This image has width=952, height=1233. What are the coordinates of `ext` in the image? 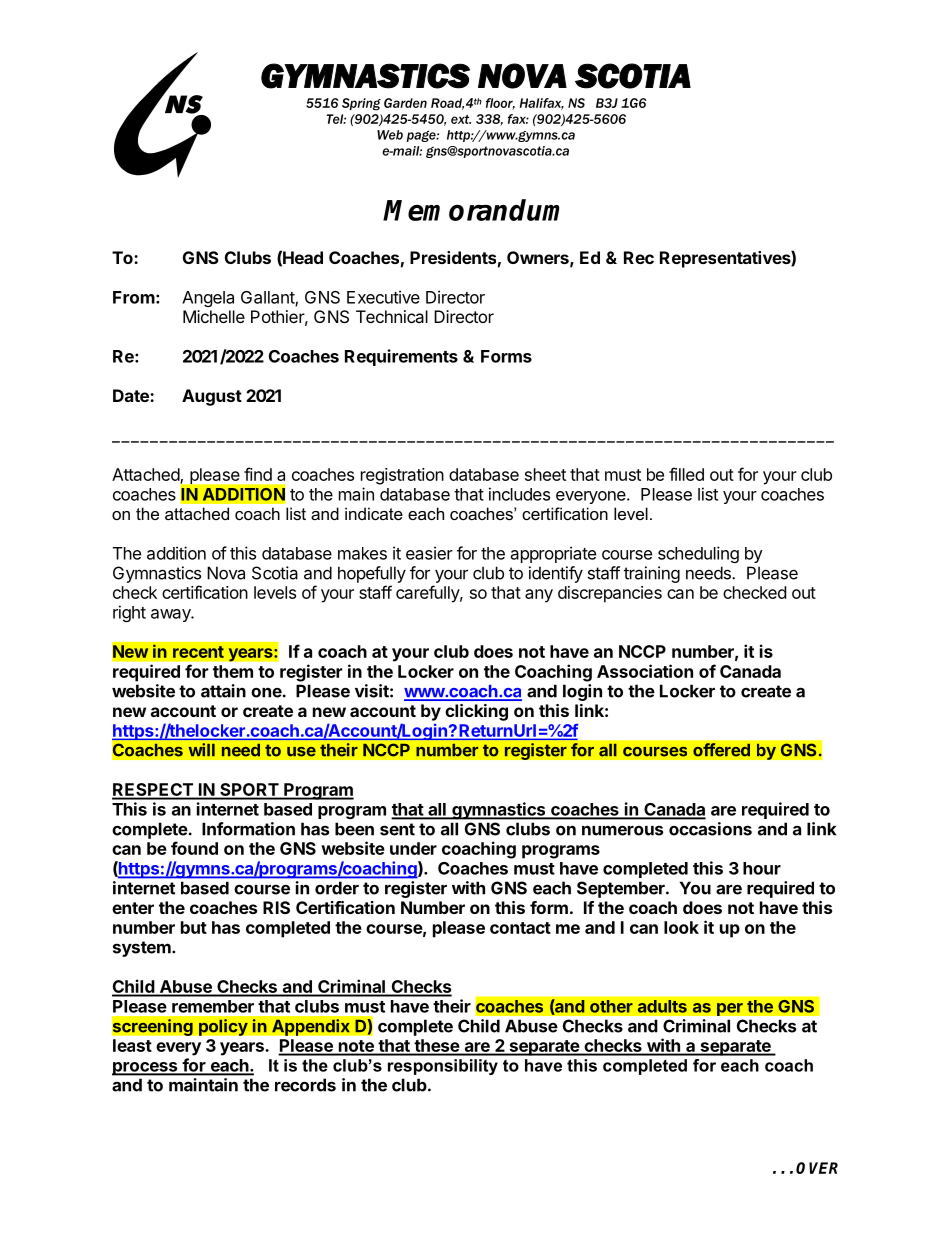 It's located at (461, 119).
